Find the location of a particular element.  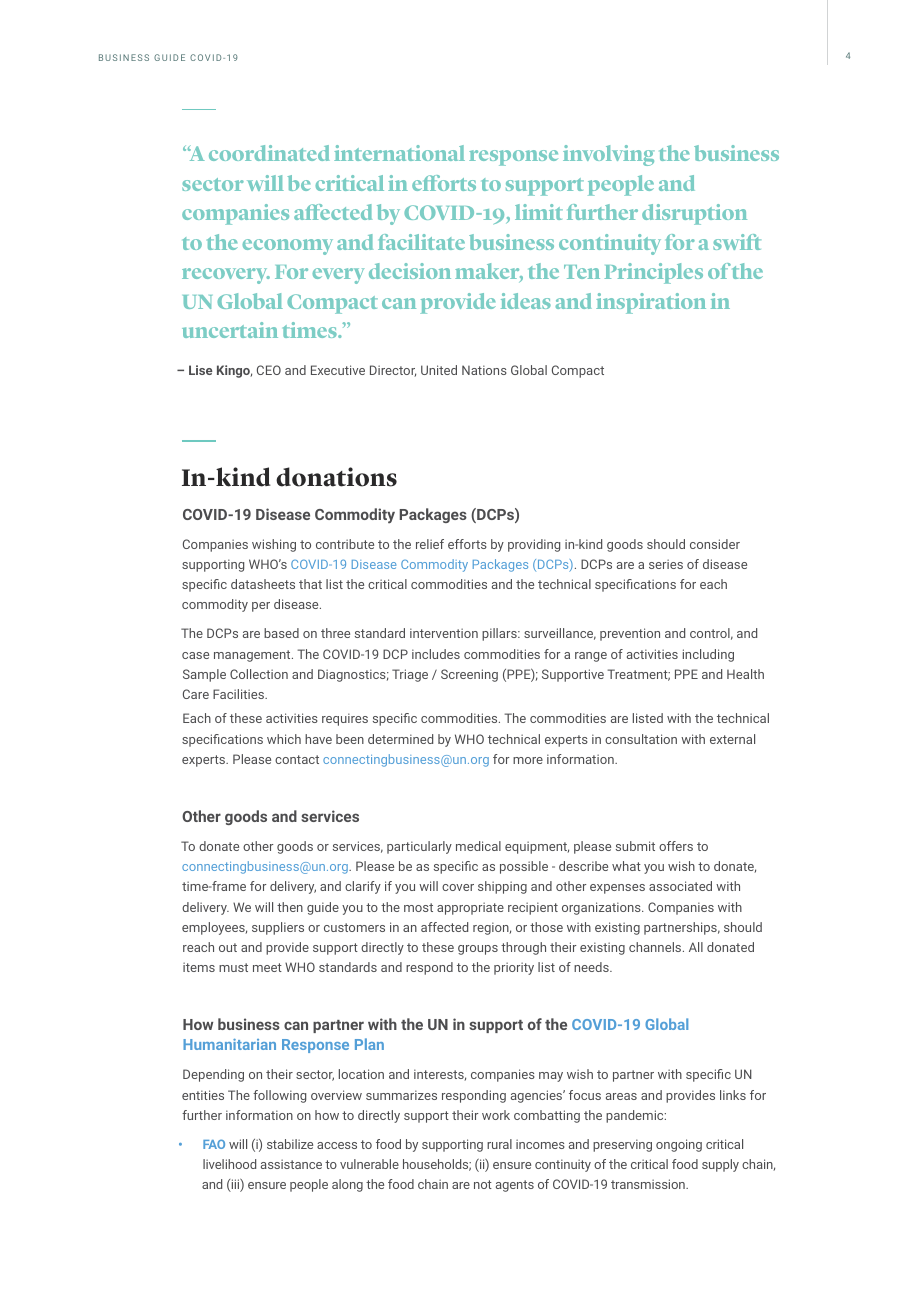

consider is located at coordinates (715, 544).
